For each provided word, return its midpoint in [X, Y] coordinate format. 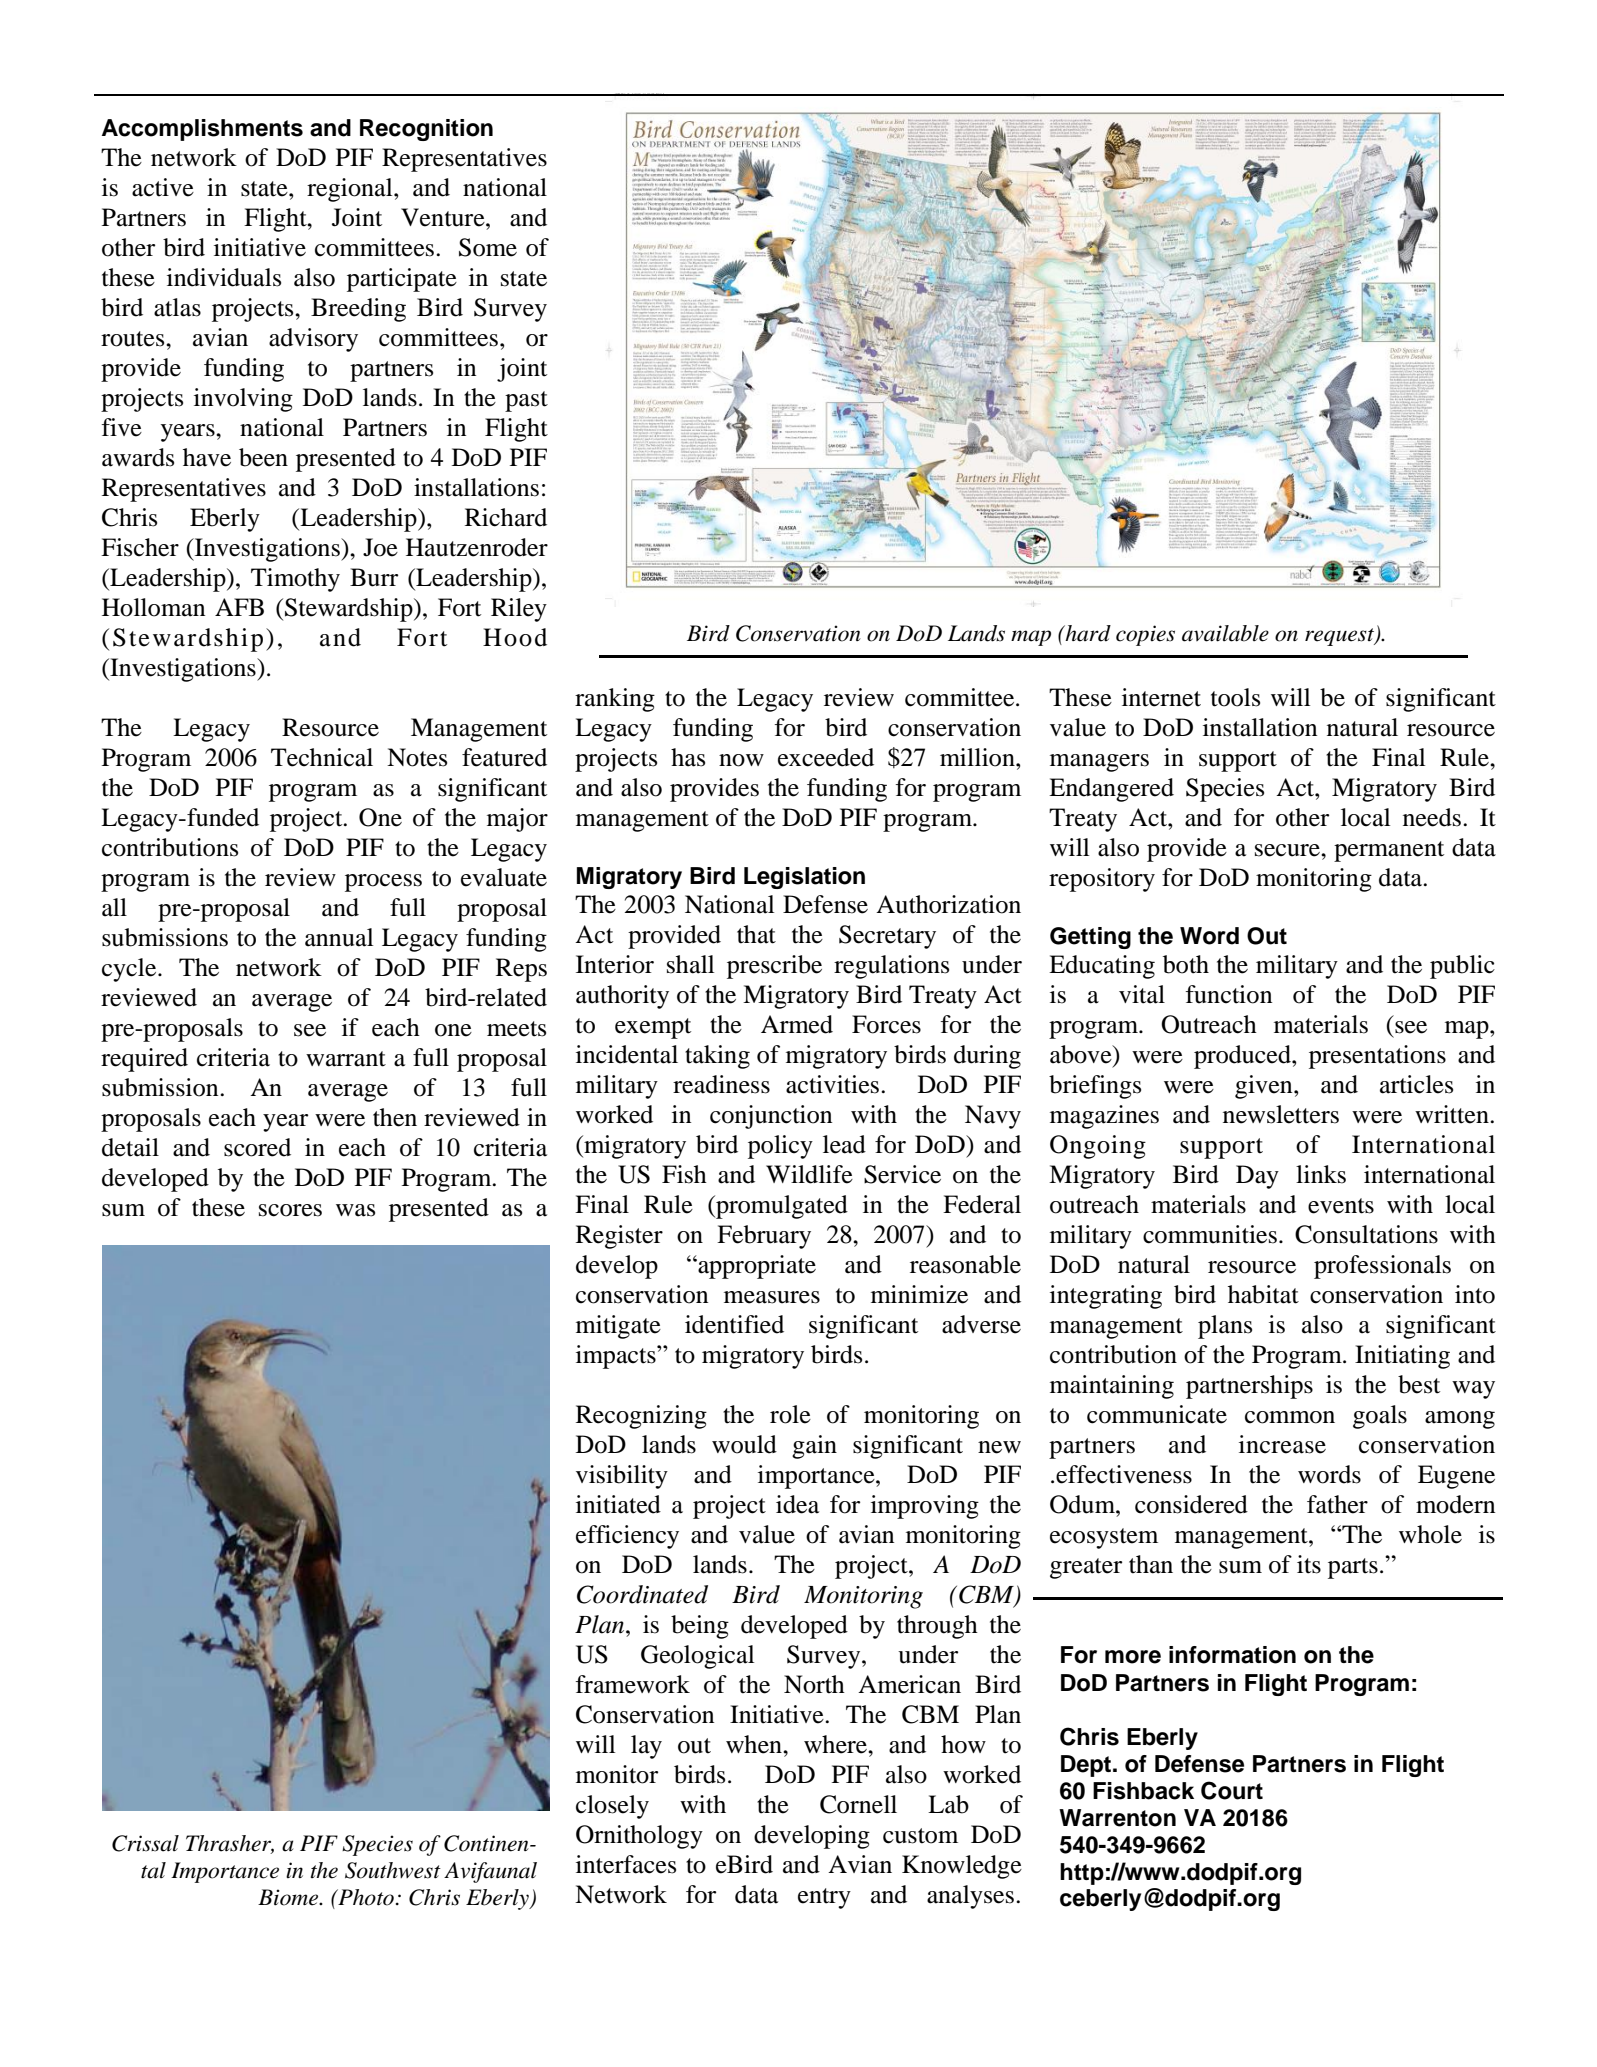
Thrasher [230, 1844]
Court [1232, 1790]
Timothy [295, 580]
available [1225, 633]
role [790, 1414]
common [1290, 1417]
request [1340, 637]
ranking [615, 700]
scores [290, 1210]
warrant [346, 1059]
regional [351, 190]
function [1229, 994]
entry [824, 1898]
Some [488, 247]
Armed [797, 1024]
